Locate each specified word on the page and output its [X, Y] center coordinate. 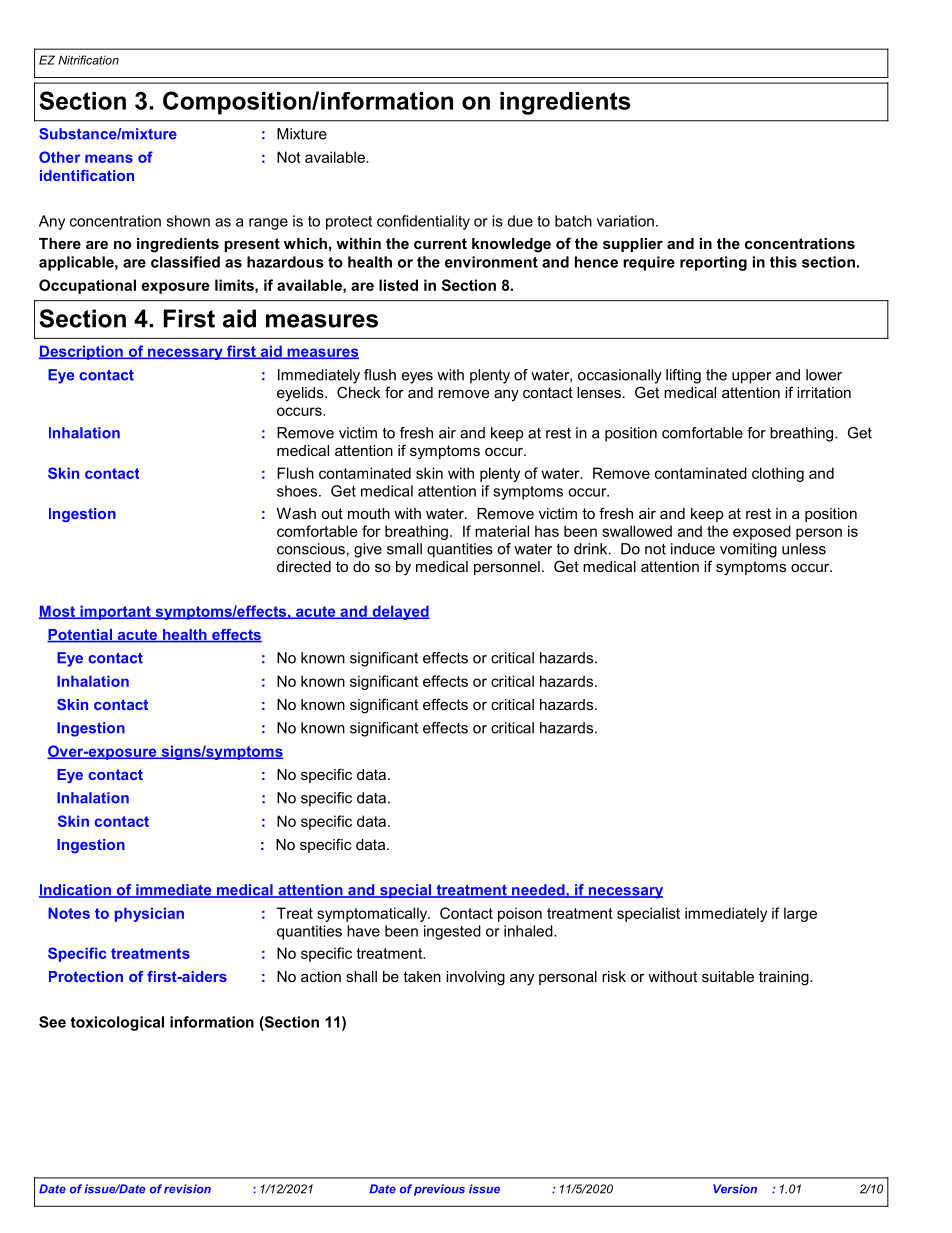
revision [187, 1189]
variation [625, 221]
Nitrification [88, 60]
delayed [400, 612]
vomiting [748, 550]
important [115, 612]
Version [735, 1189]
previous [439, 1190]
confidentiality [423, 222]
